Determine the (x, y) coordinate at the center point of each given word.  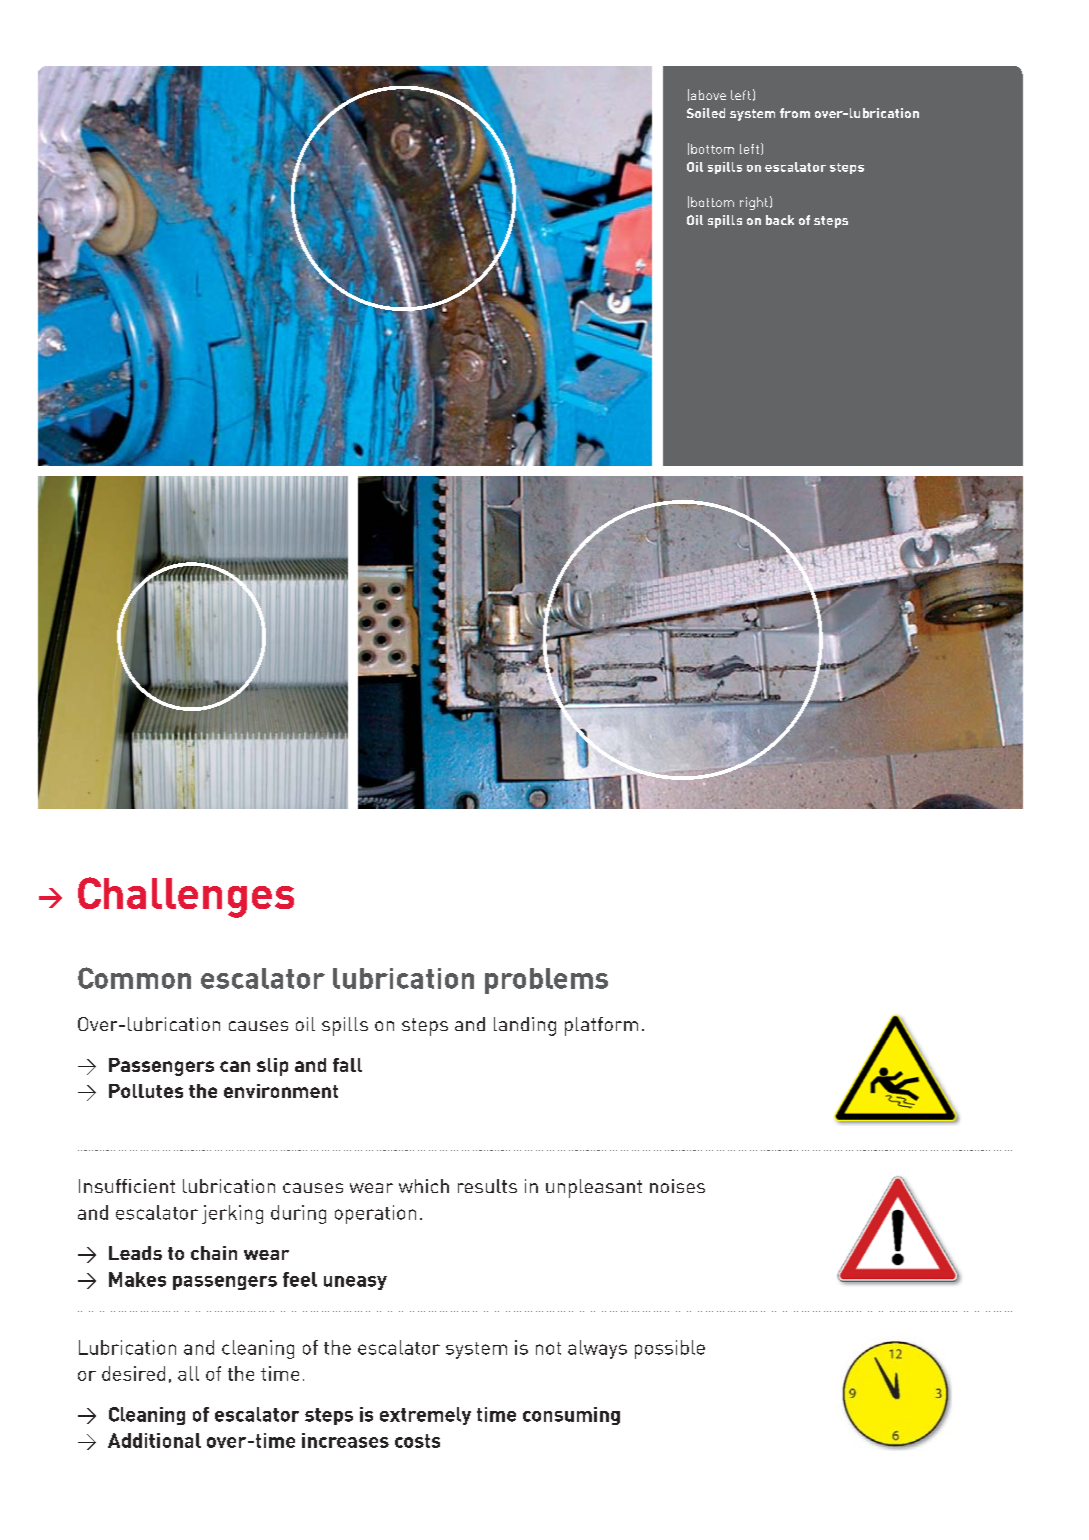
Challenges (186, 897)
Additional (154, 1440)
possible (670, 1349)
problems (546, 981)
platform (601, 1026)
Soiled (706, 113)
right (754, 203)
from (795, 113)
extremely (425, 1416)
